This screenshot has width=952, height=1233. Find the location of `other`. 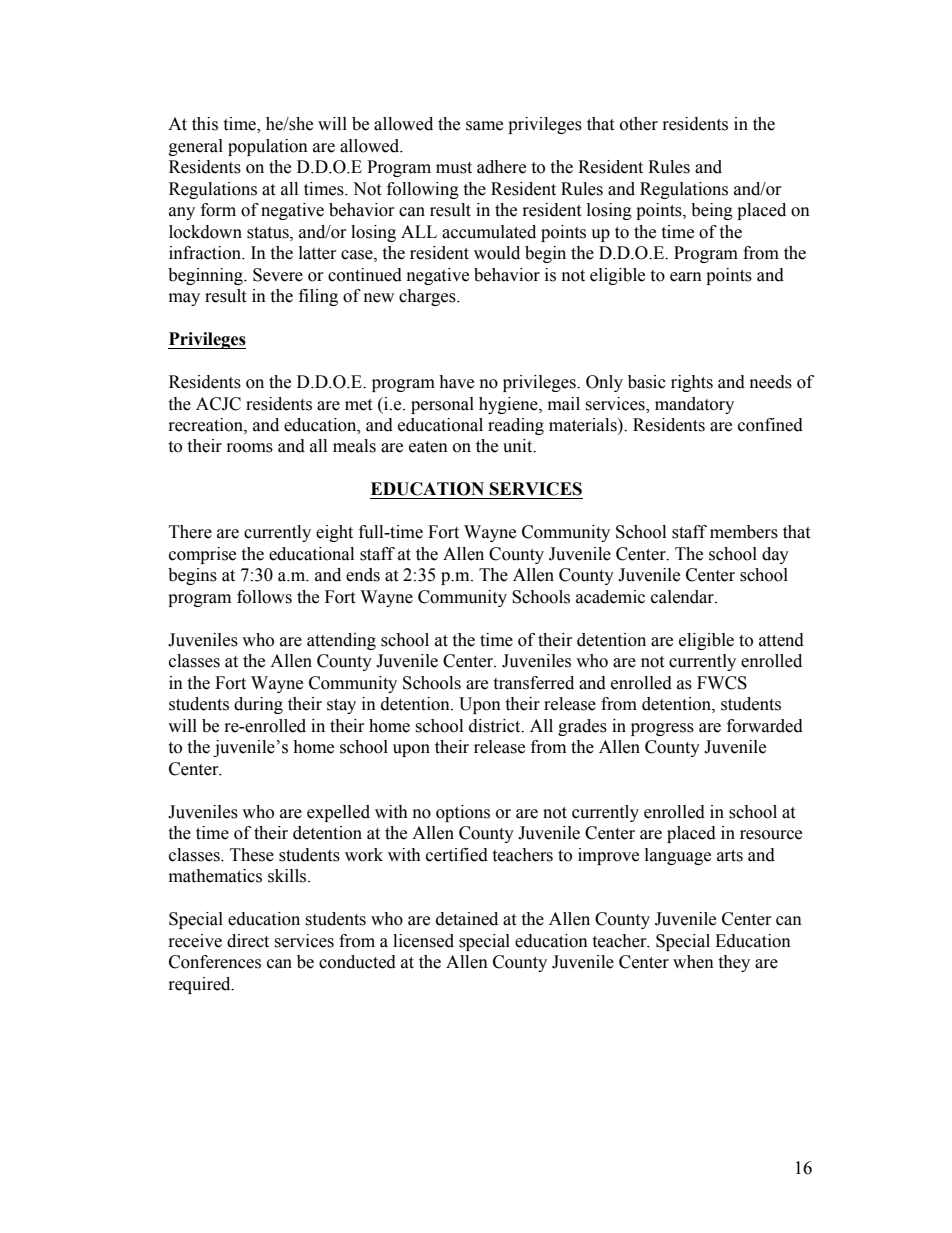

other is located at coordinates (639, 124).
